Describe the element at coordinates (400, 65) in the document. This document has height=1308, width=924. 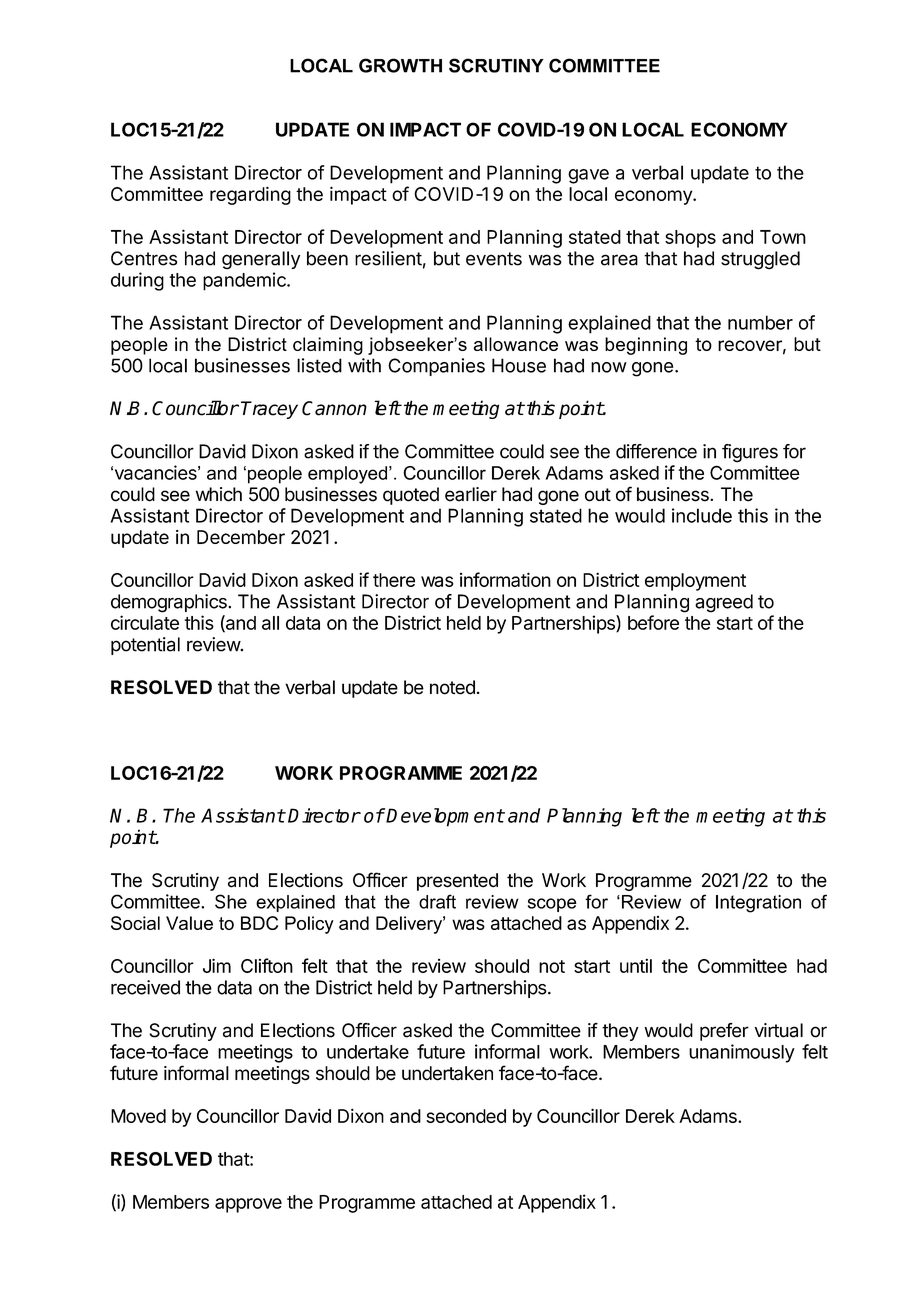
I see `GROWTH` at that location.
